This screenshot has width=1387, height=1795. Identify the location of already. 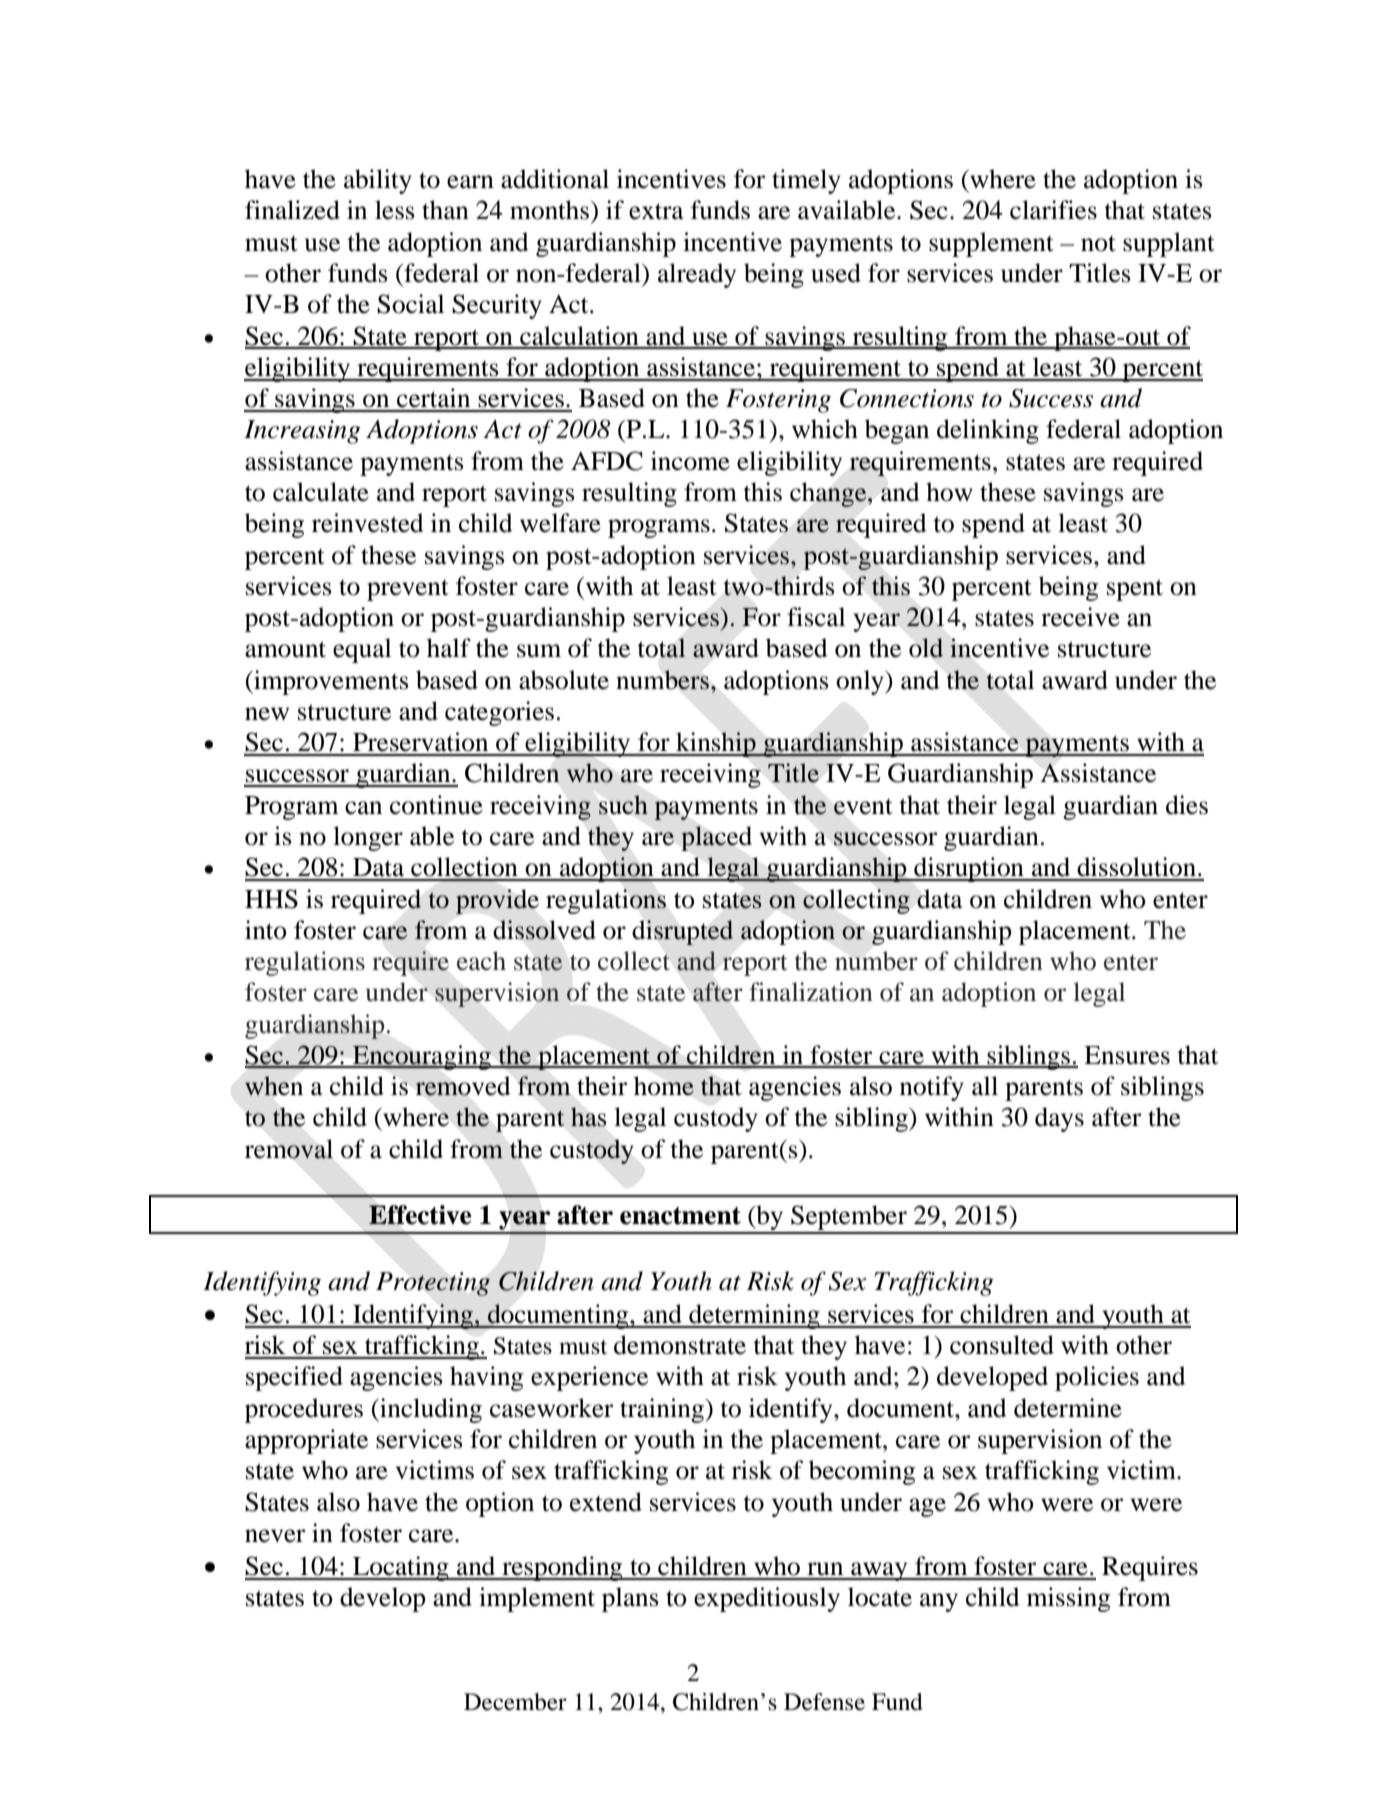
(697, 275).
